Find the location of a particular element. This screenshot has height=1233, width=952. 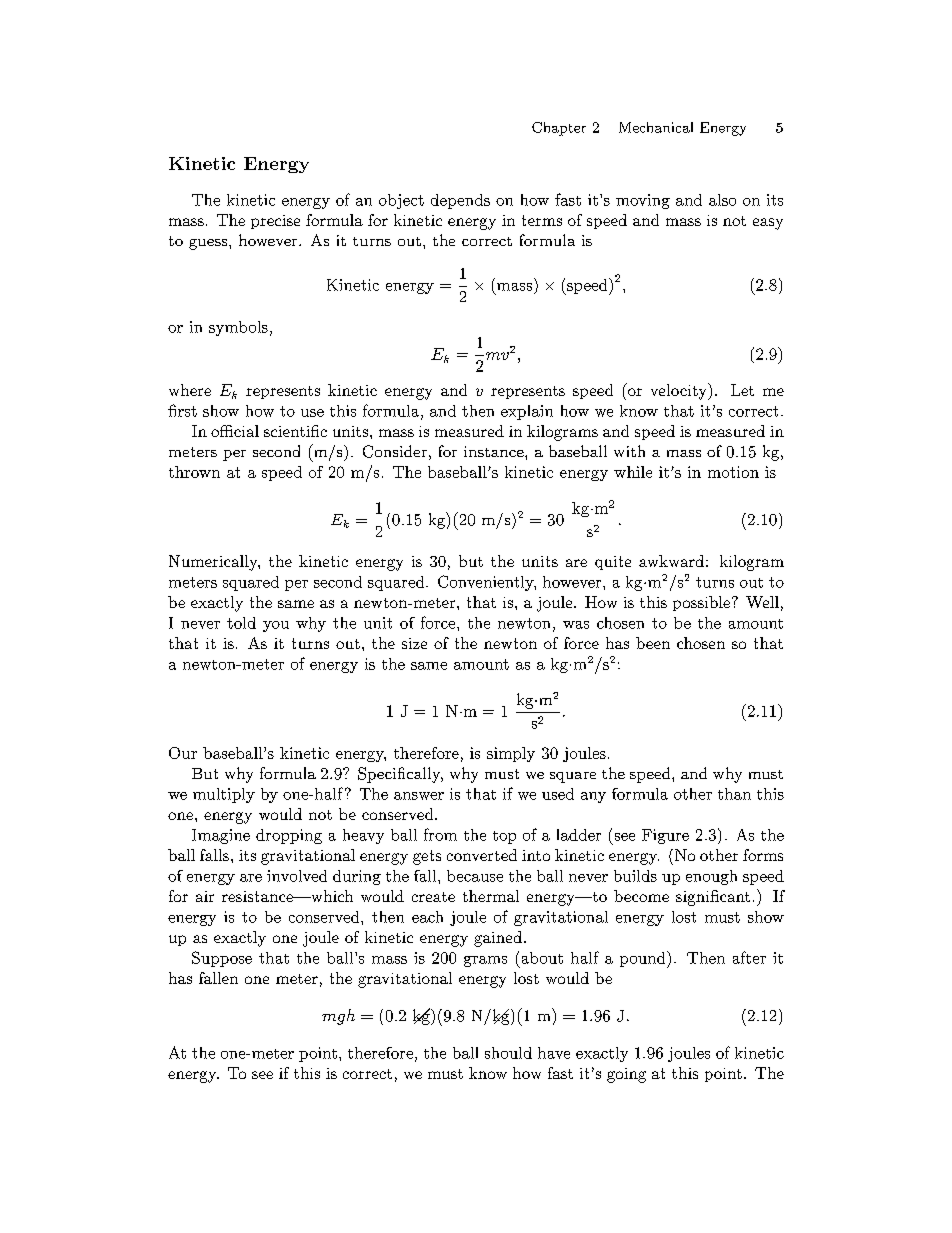

thrown is located at coordinates (194, 472).
